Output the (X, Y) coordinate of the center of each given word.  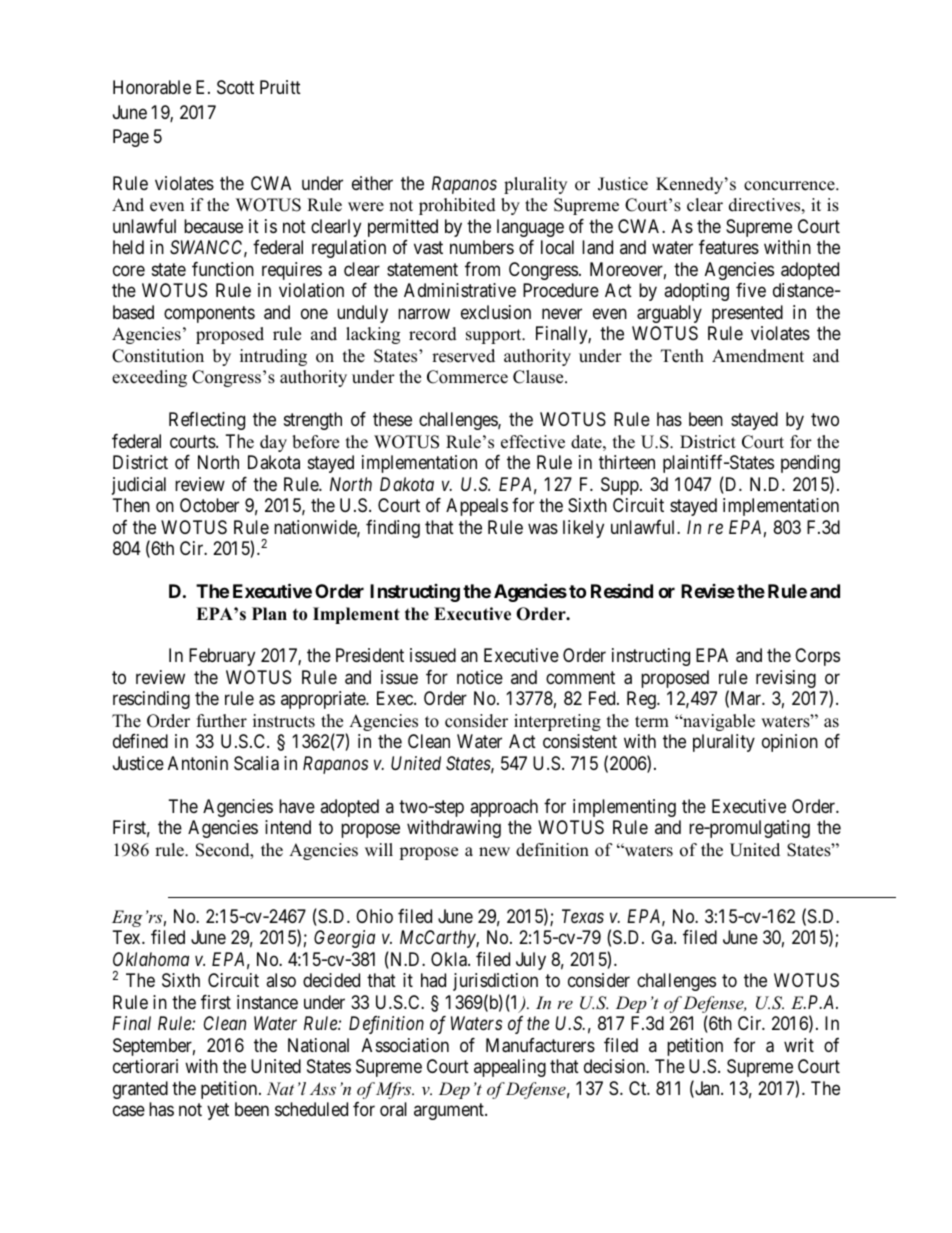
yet (218, 1111)
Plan (269, 613)
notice (480, 677)
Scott (235, 87)
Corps (817, 657)
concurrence (790, 186)
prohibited (457, 206)
